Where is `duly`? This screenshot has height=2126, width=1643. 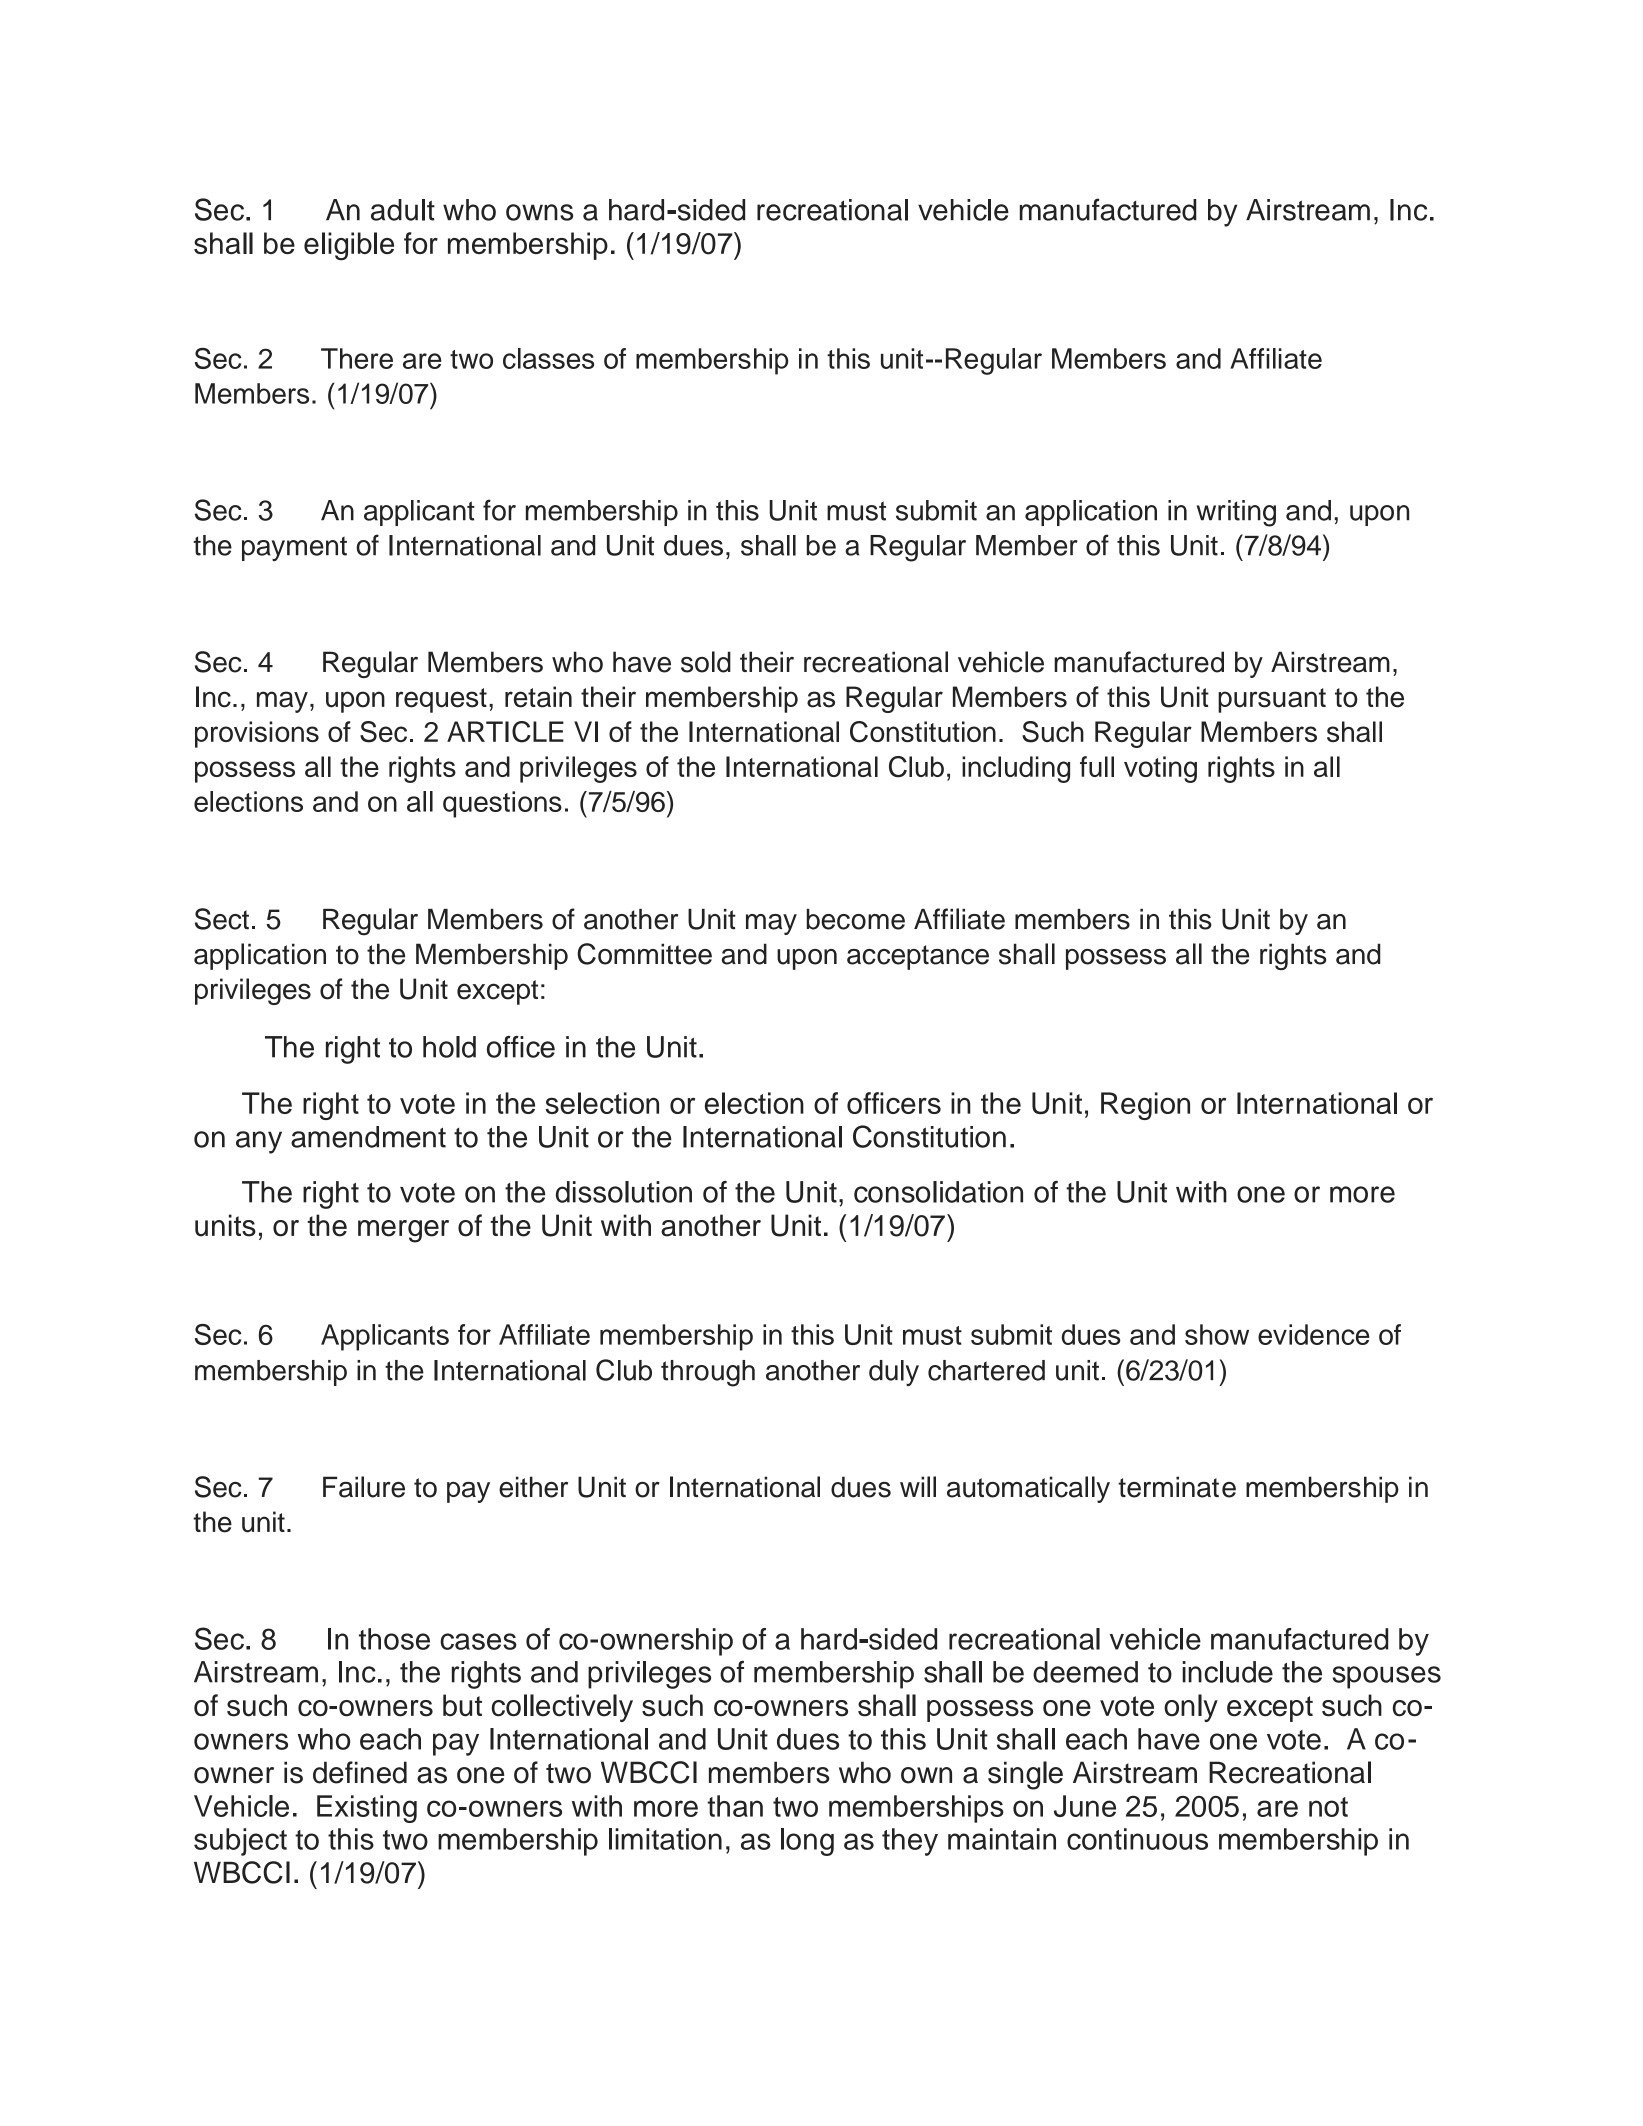
duly is located at coordinates (894, 1373).
